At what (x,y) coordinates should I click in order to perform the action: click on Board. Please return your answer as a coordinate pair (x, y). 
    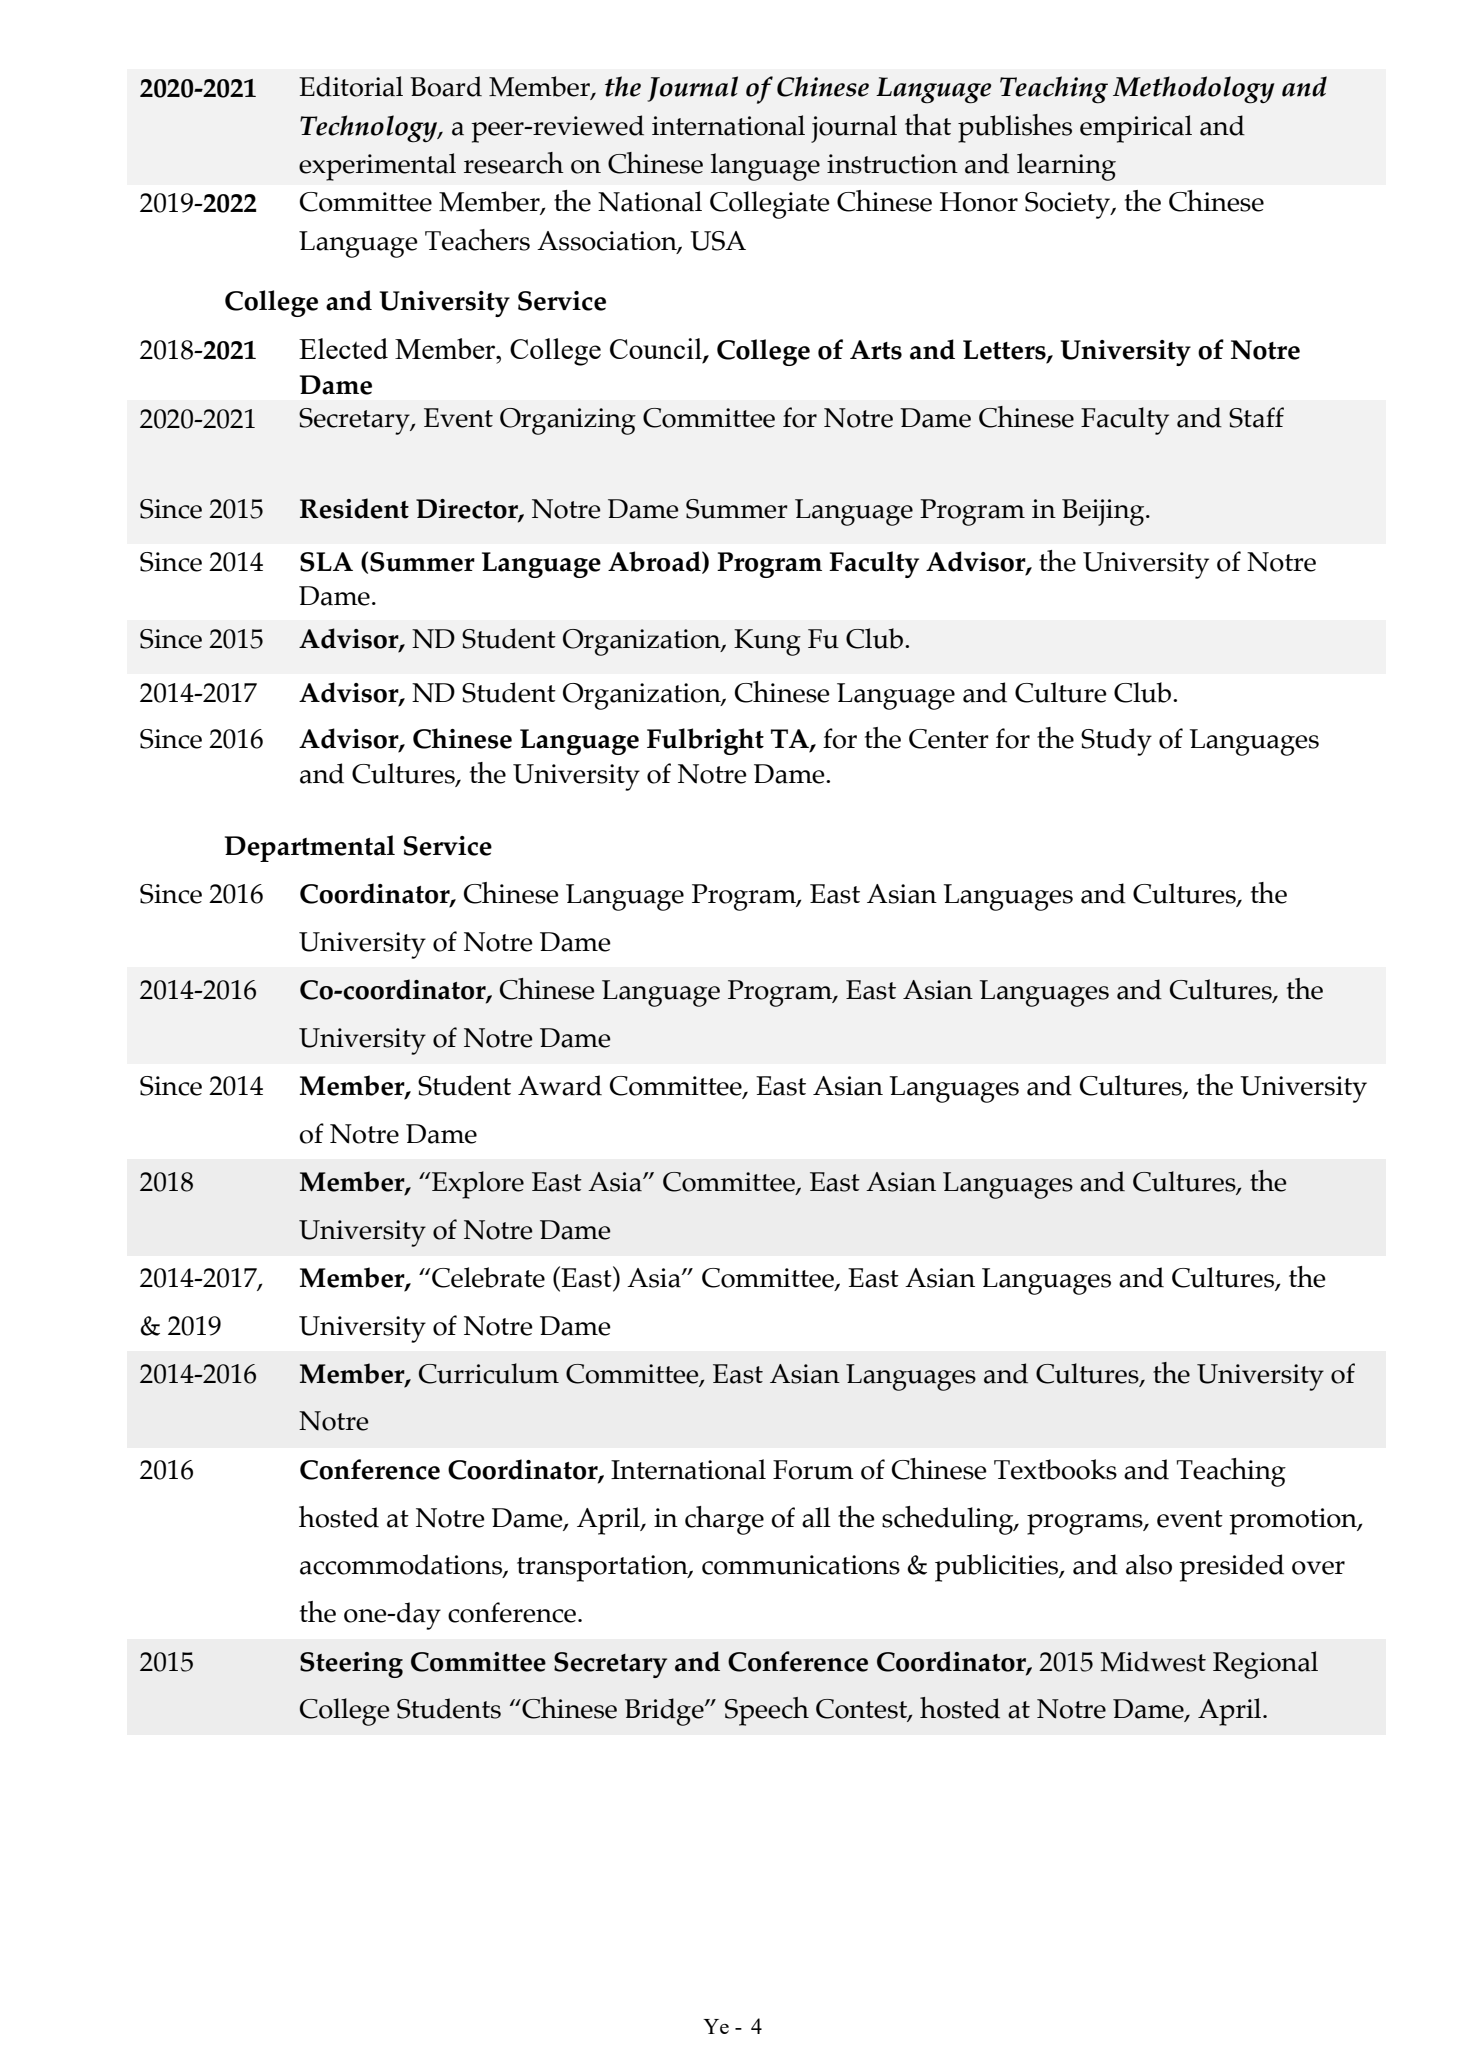
    Looking at the image, I should click on (446, 86).
